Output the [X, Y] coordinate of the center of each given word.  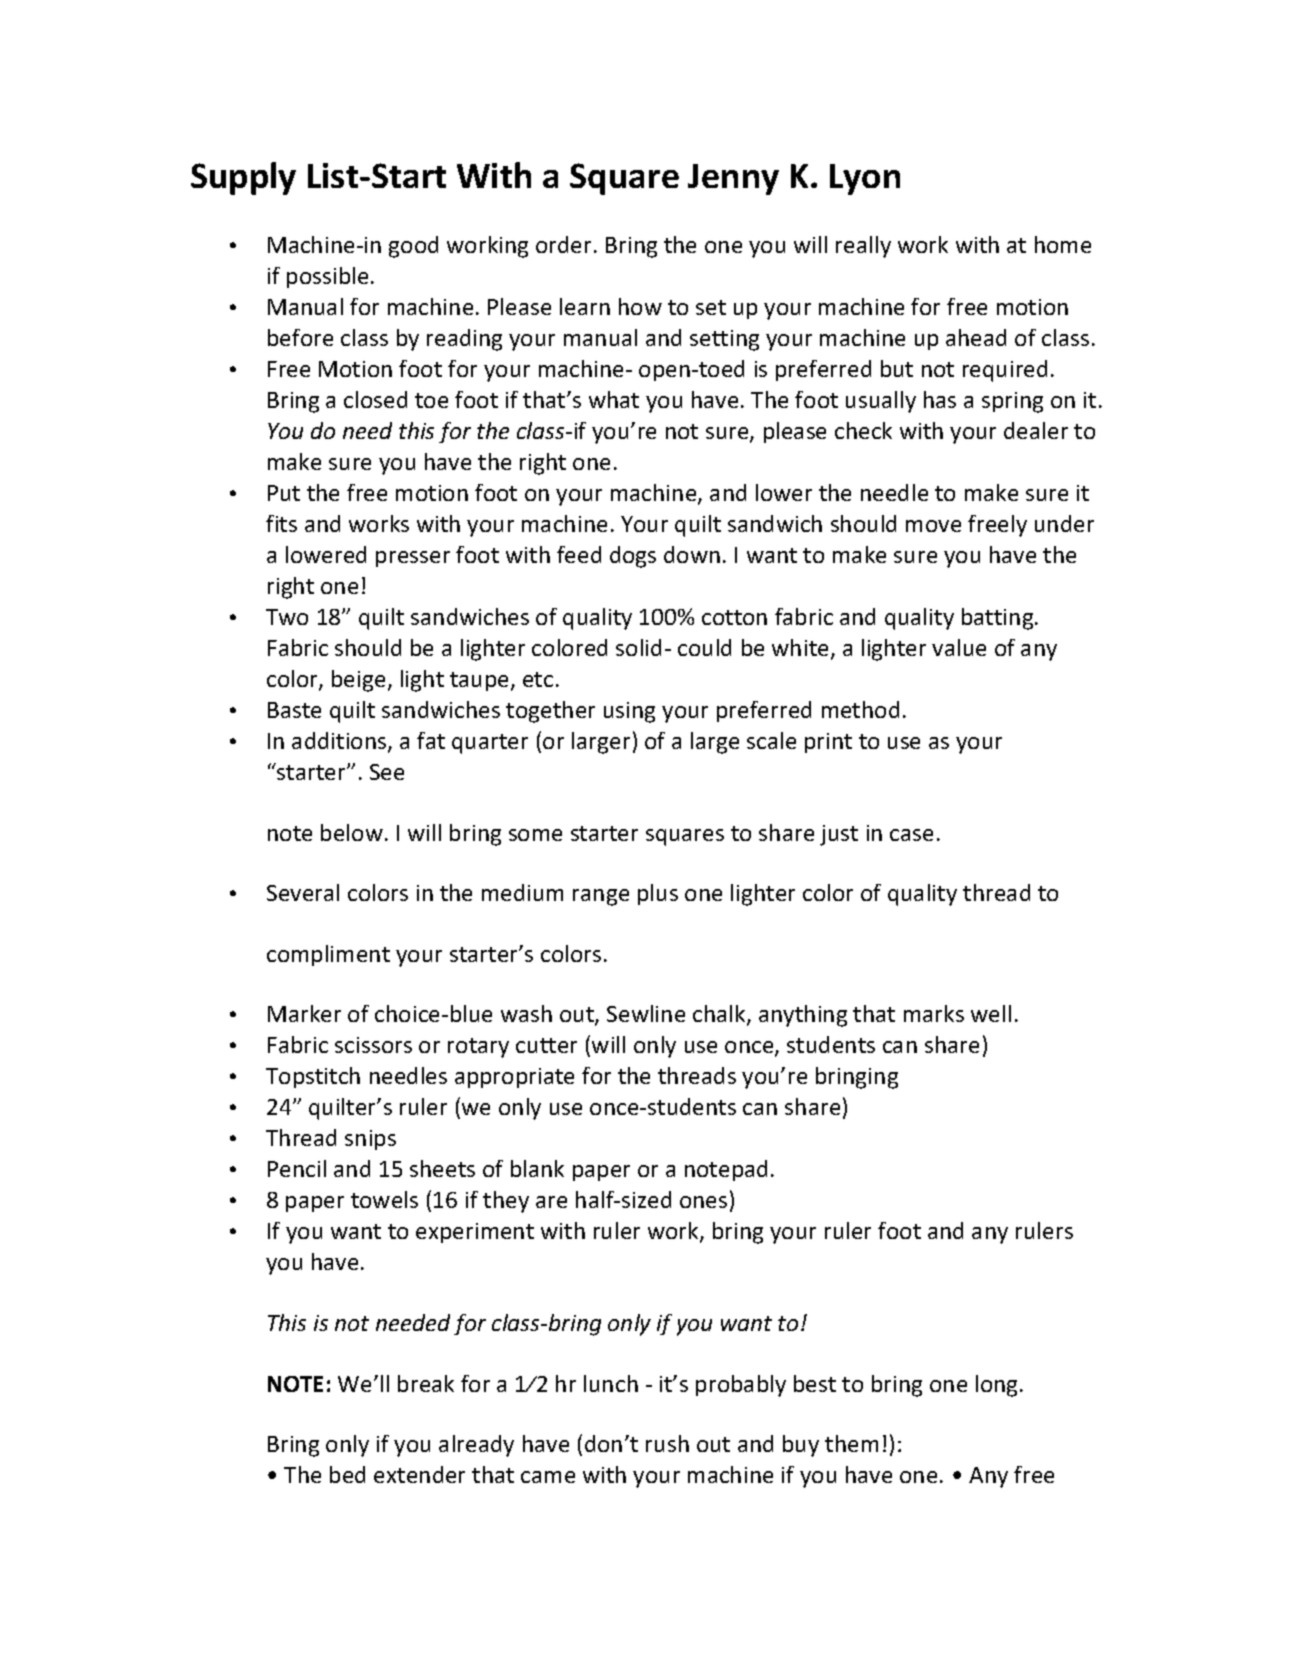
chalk [720, 1015]
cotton [734, 617]
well [991, 1013]
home [1063, 244]
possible [327, 277]
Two [287, 617]
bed [347, 1474]
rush [667, 1443]
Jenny [733, 179]
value [959, 647]
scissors [373, 1045]
